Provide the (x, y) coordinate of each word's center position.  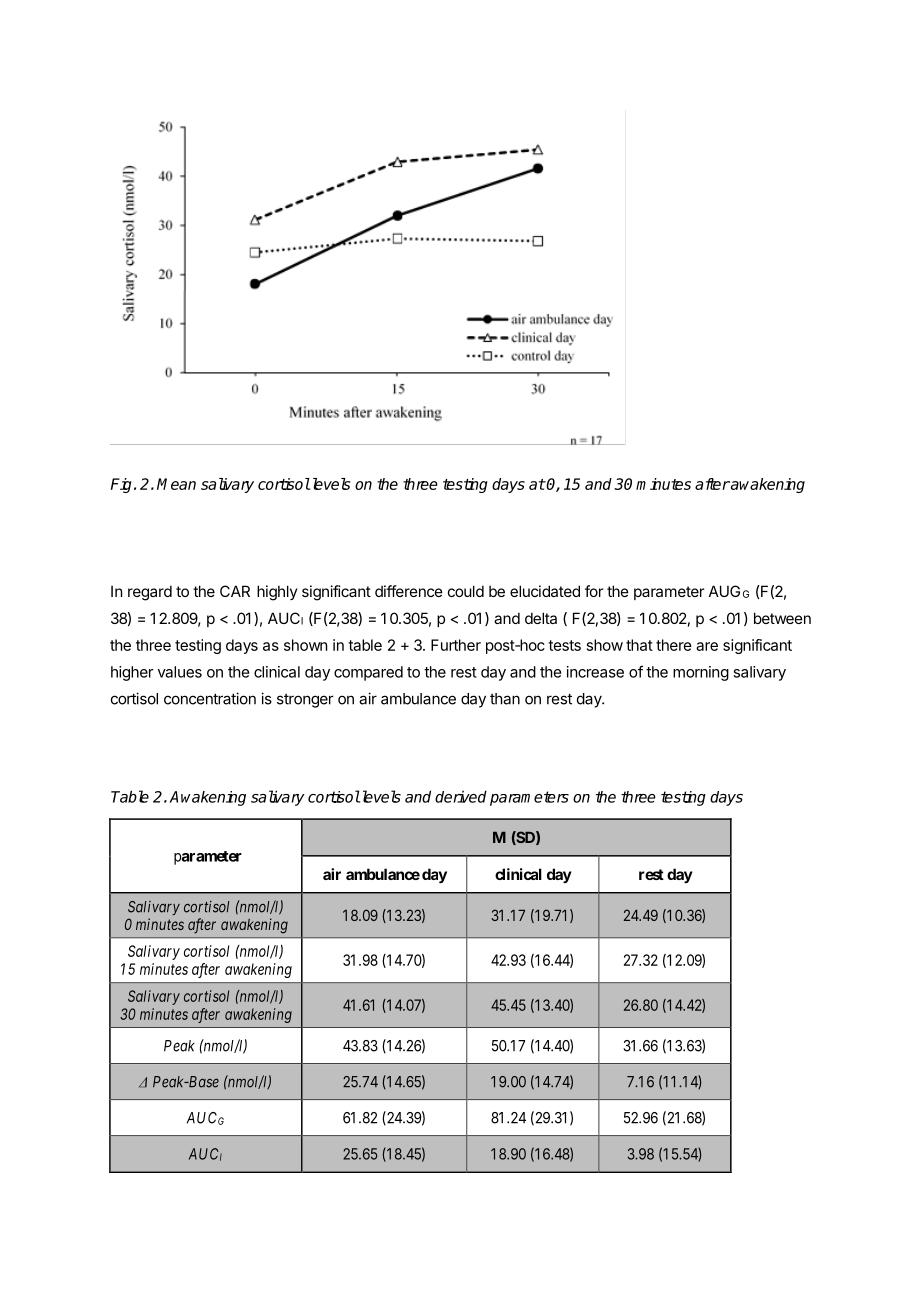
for (594, 591)
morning (701, 673)
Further (456, 645)
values (180, 672)
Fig (123, 485)
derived (461, 796)
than (505, 699)
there (674, 645)
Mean (176, 484)
